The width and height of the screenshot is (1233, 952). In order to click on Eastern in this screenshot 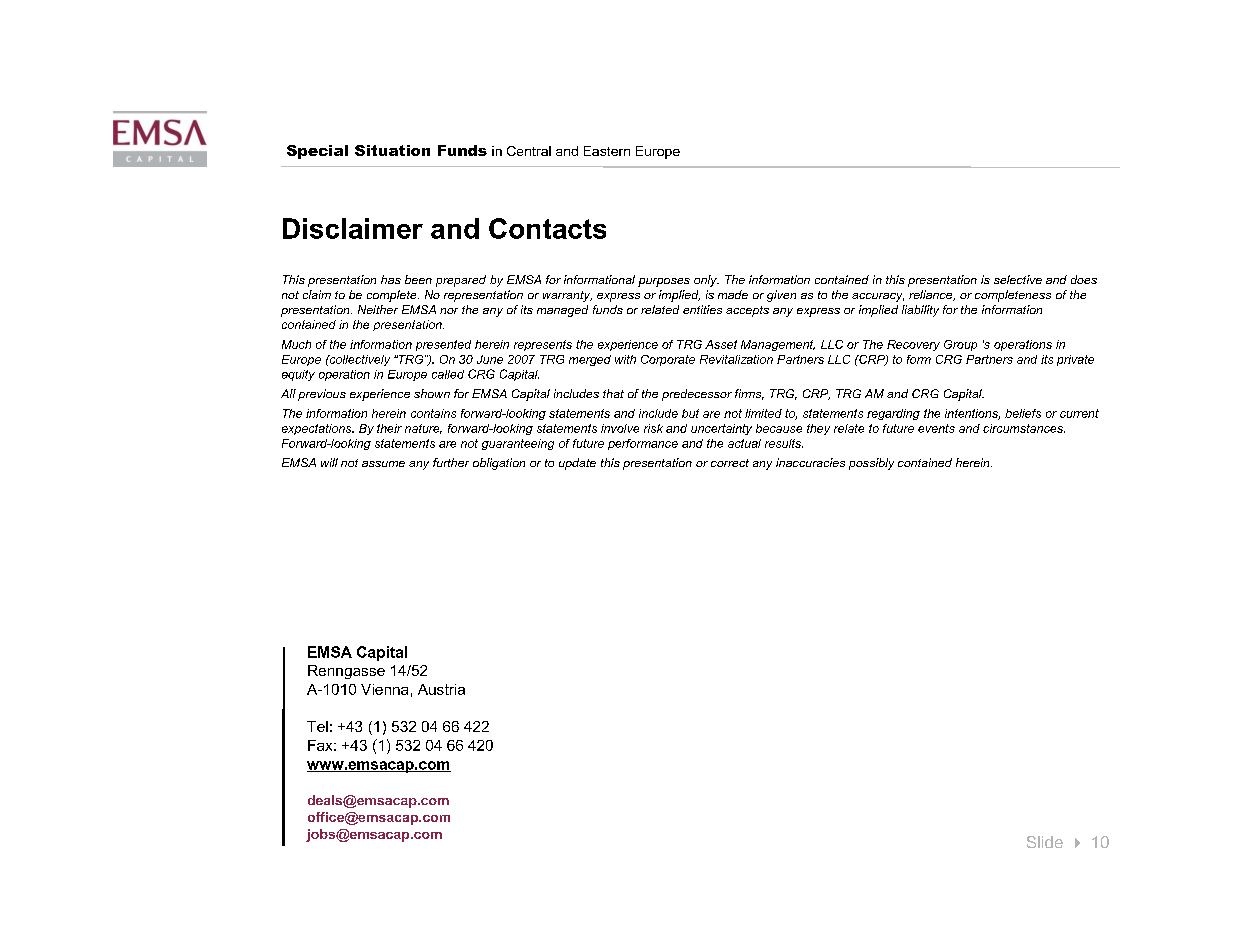, I will do `click(607, 151)`.
